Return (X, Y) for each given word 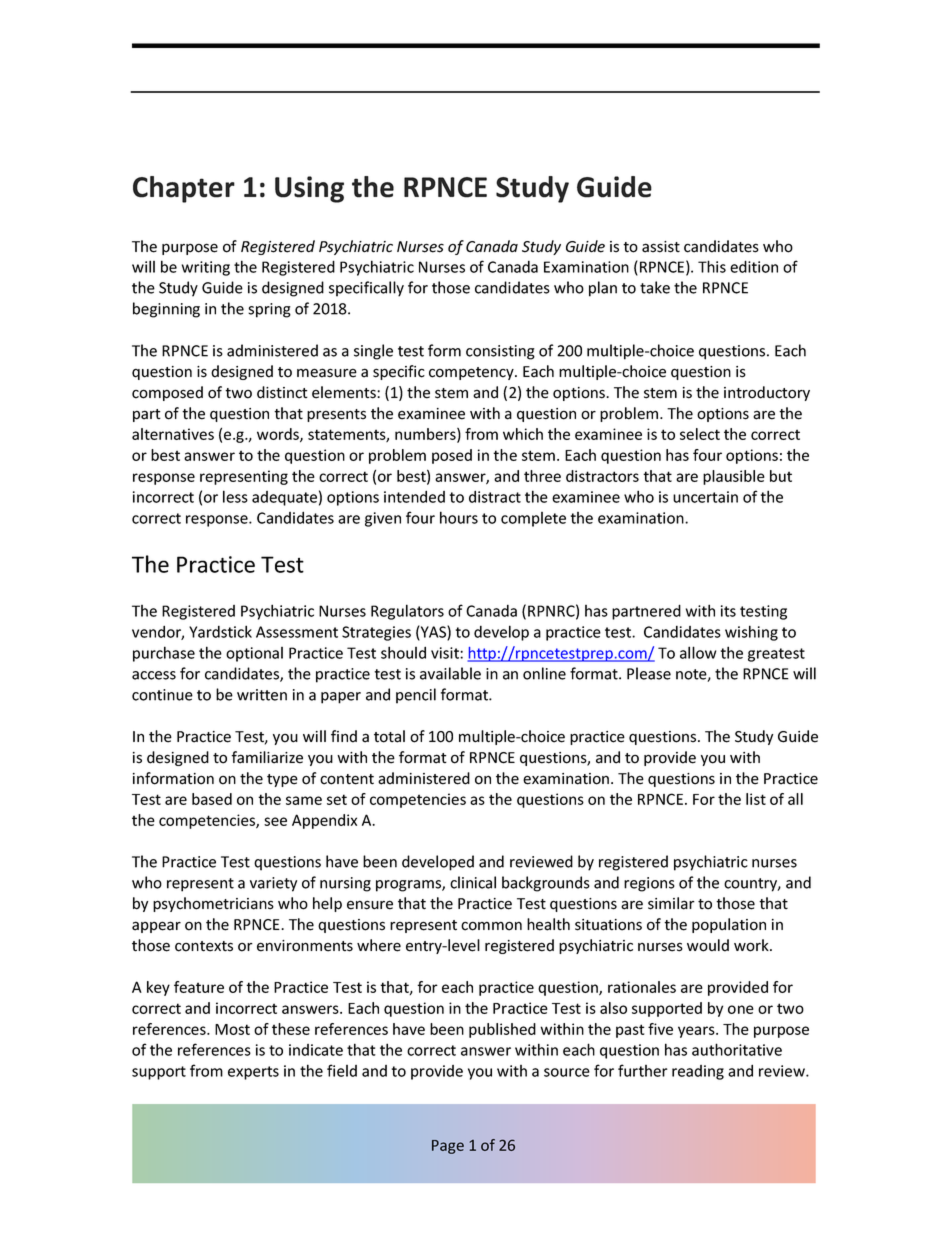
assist (661, 247)
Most (232, 1029)
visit (446, 653)
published (502, 1030)
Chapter (184, 189)
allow (698, 652)
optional (254, 654)
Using (309, 189)
